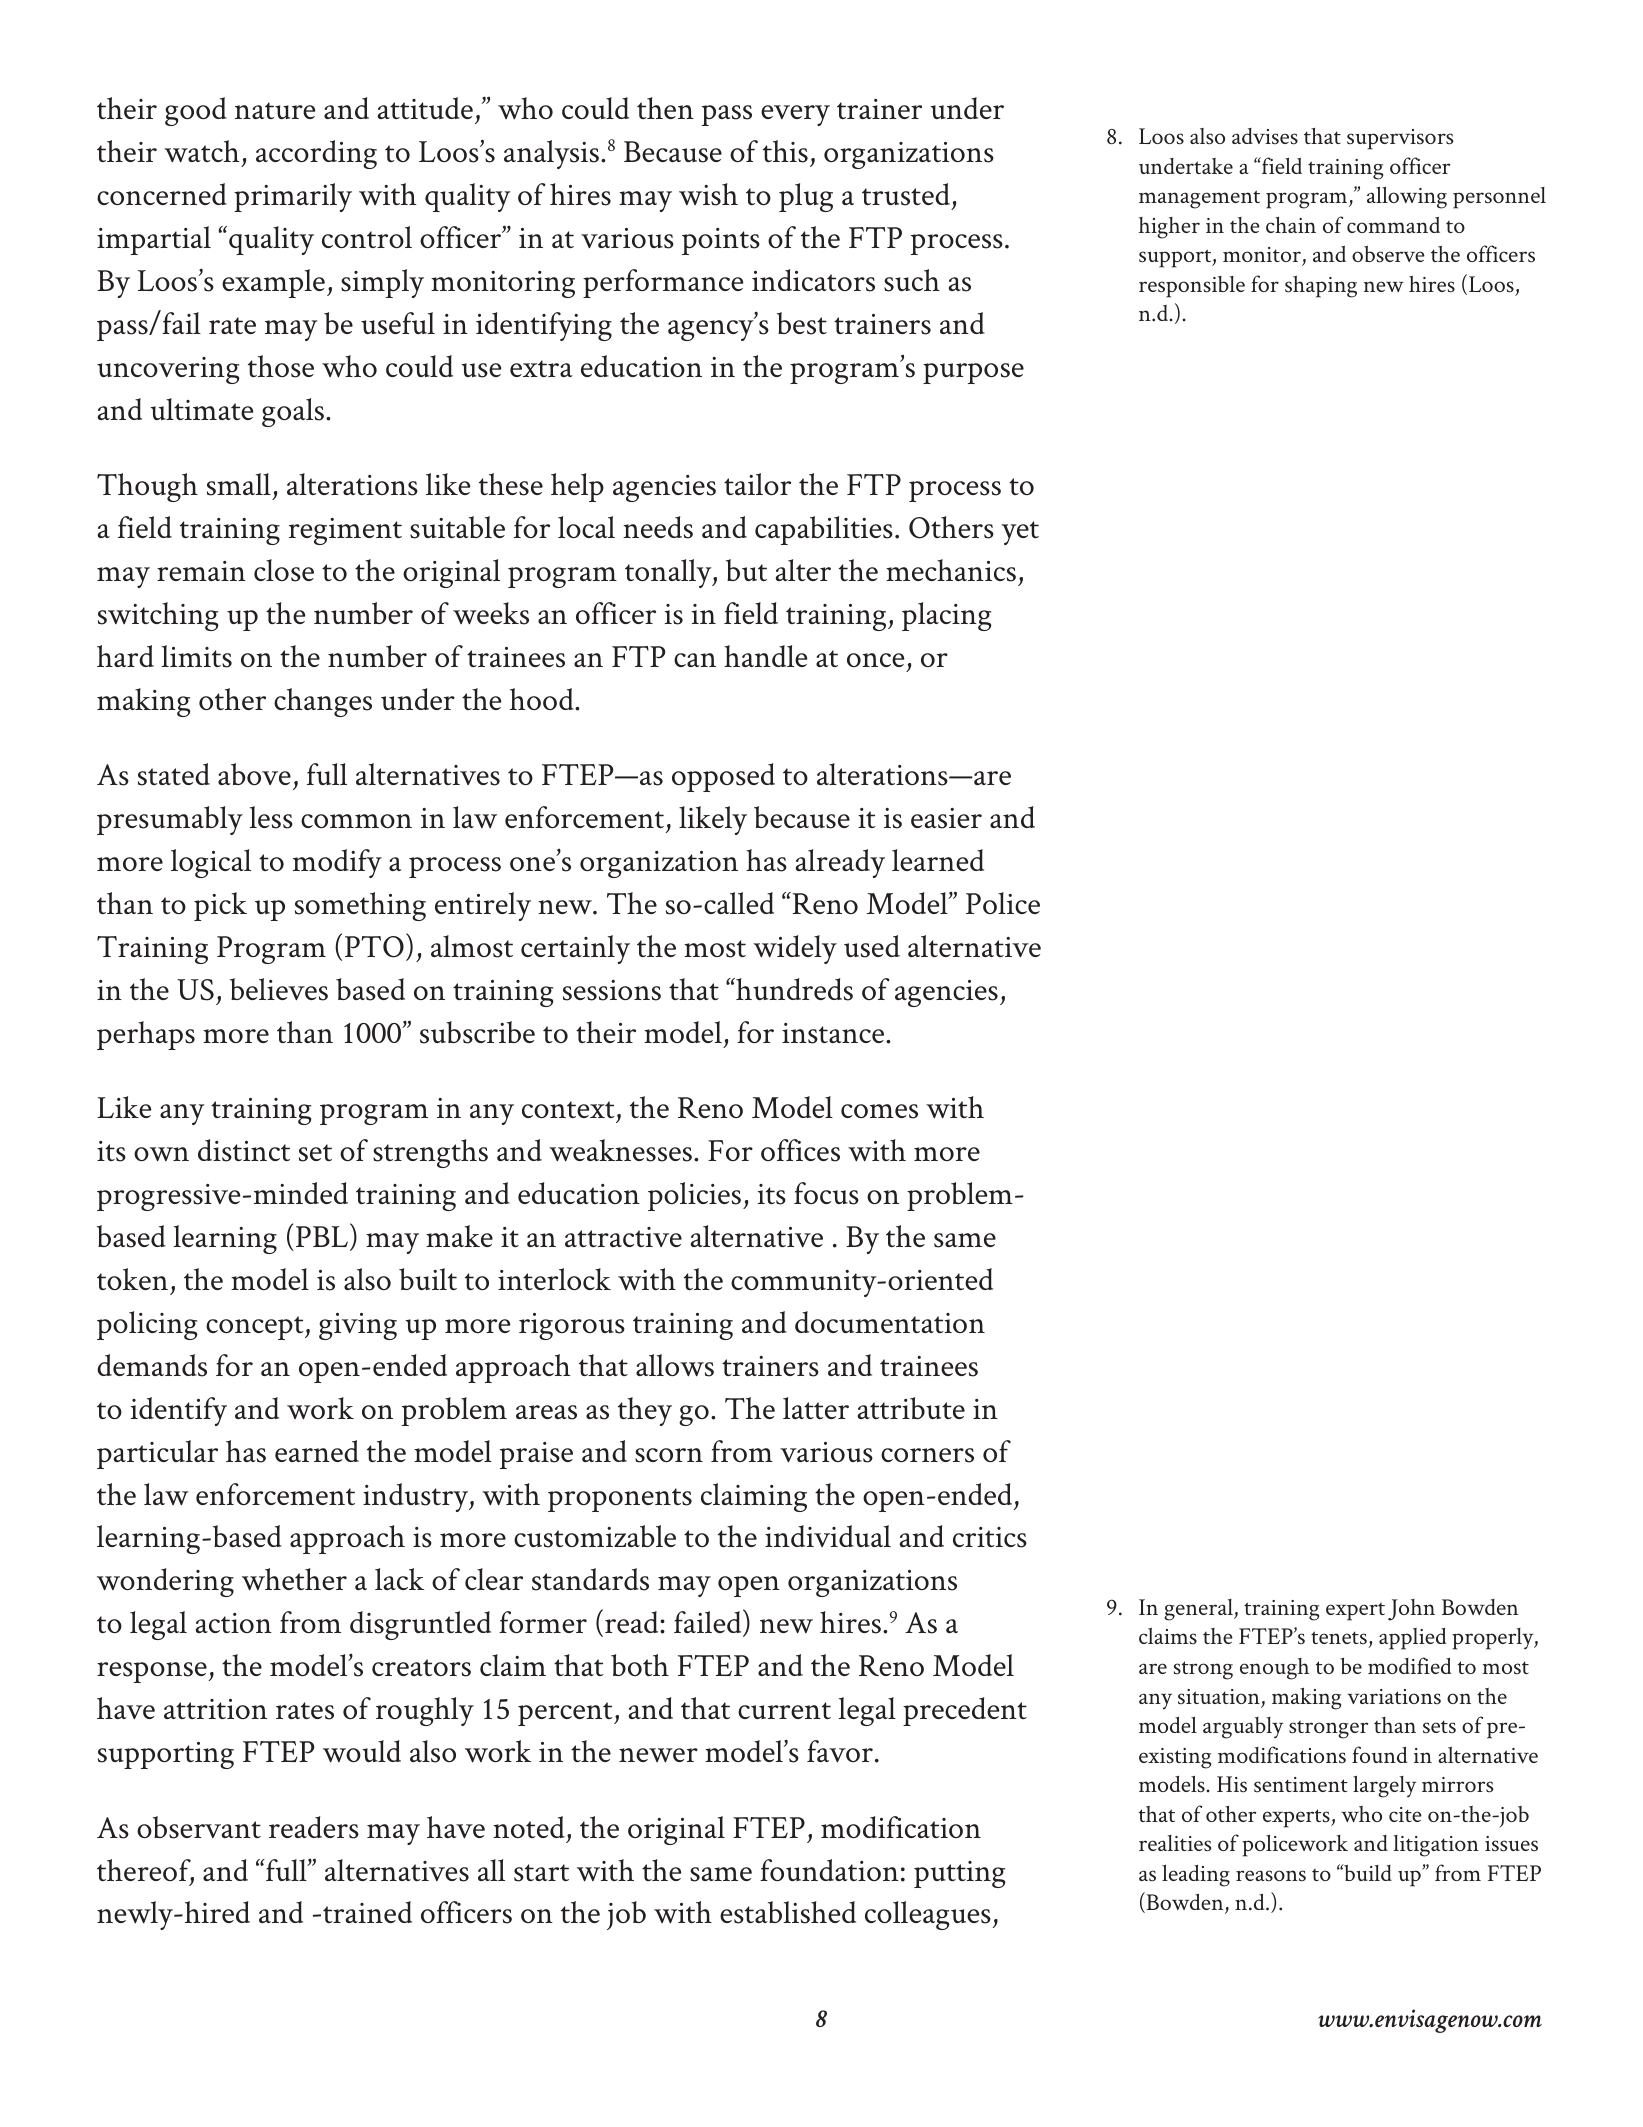 This screenshot has height=2127, width=1643. I want to click on observant, so click(199, 1827).
